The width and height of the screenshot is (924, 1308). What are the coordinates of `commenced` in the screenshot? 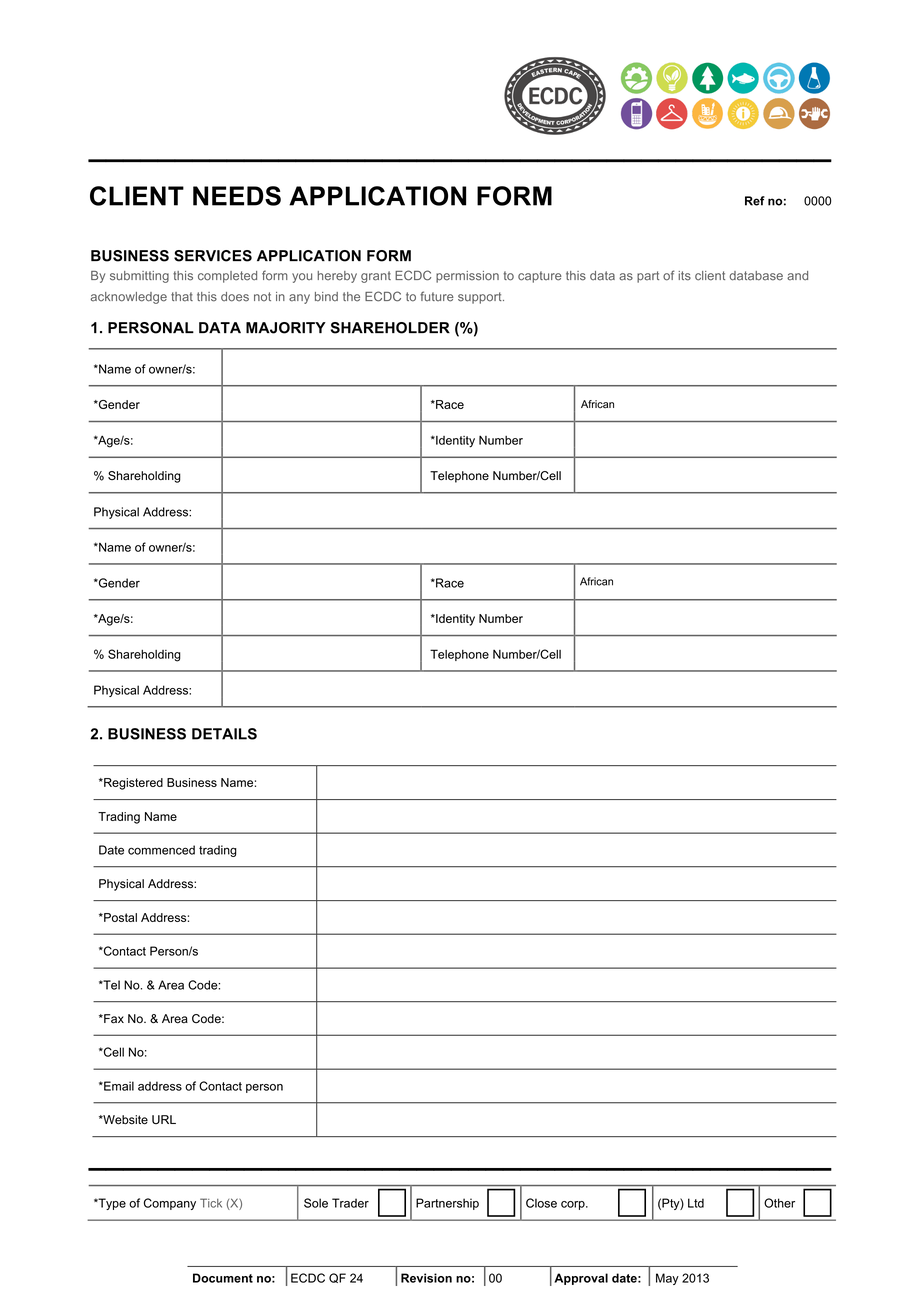 It's located at (161, 850).
